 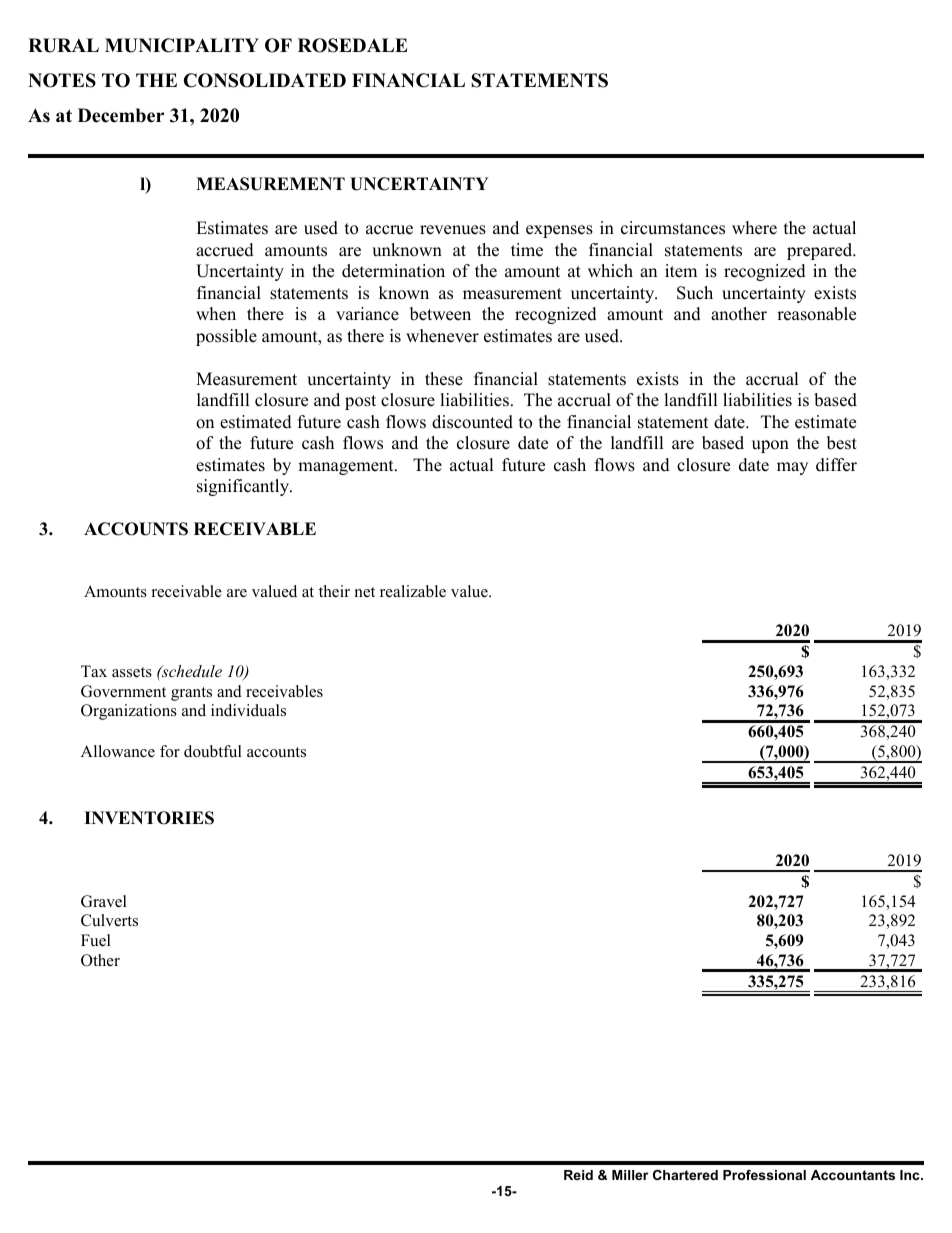 What do you see at coordinates (792, 468) in the screenshot?
I see `may` at bounding box center [792, 468].
